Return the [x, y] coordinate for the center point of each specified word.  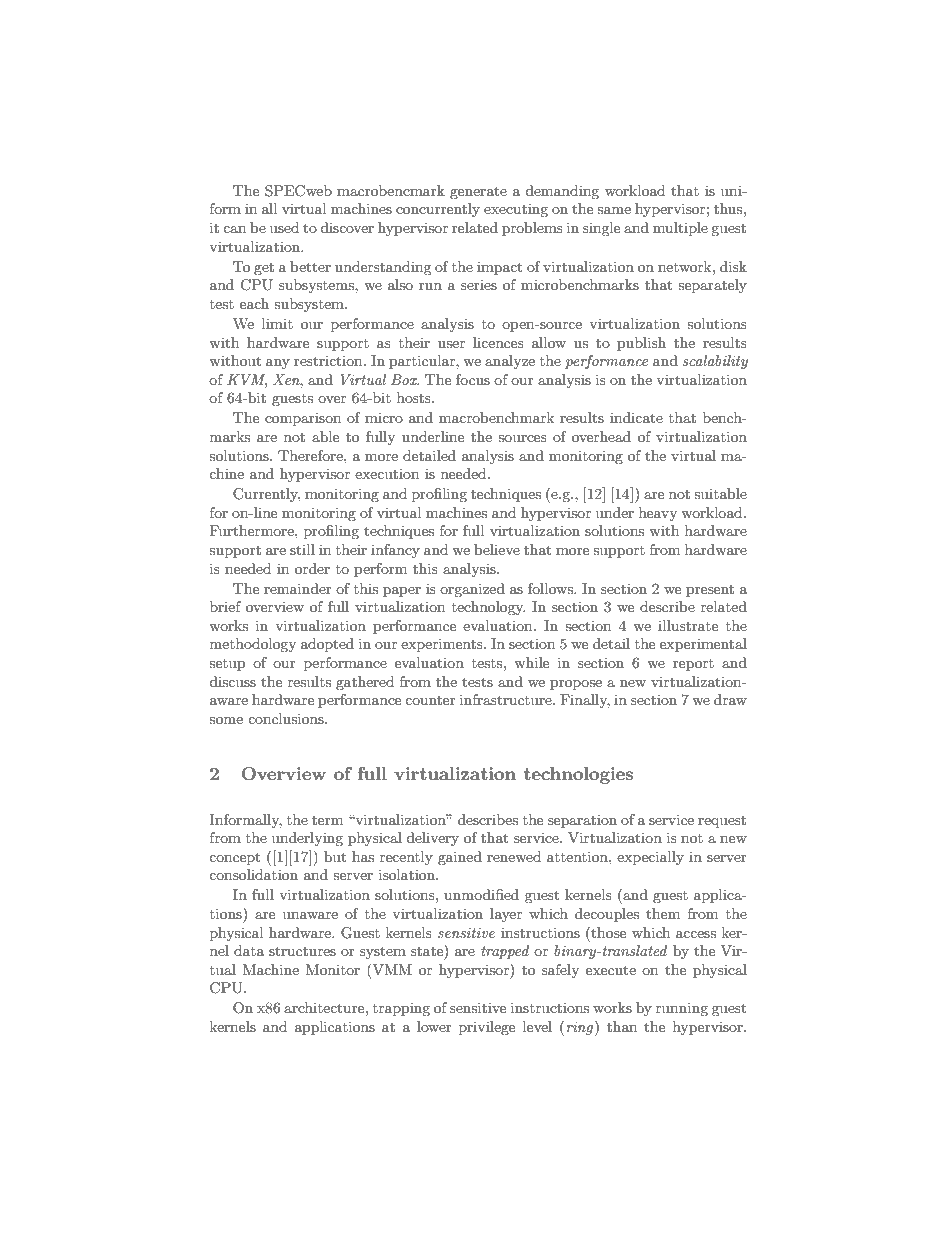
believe [497, 549]
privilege [487, 1028]
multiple [680, 229]
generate [478, 192]
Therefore [311, 455]
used [284, 227]
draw [730, 699]
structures [302, 951]
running [682, 1009]
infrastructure [507, 699]
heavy [658, 514]
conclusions [287, 718]
